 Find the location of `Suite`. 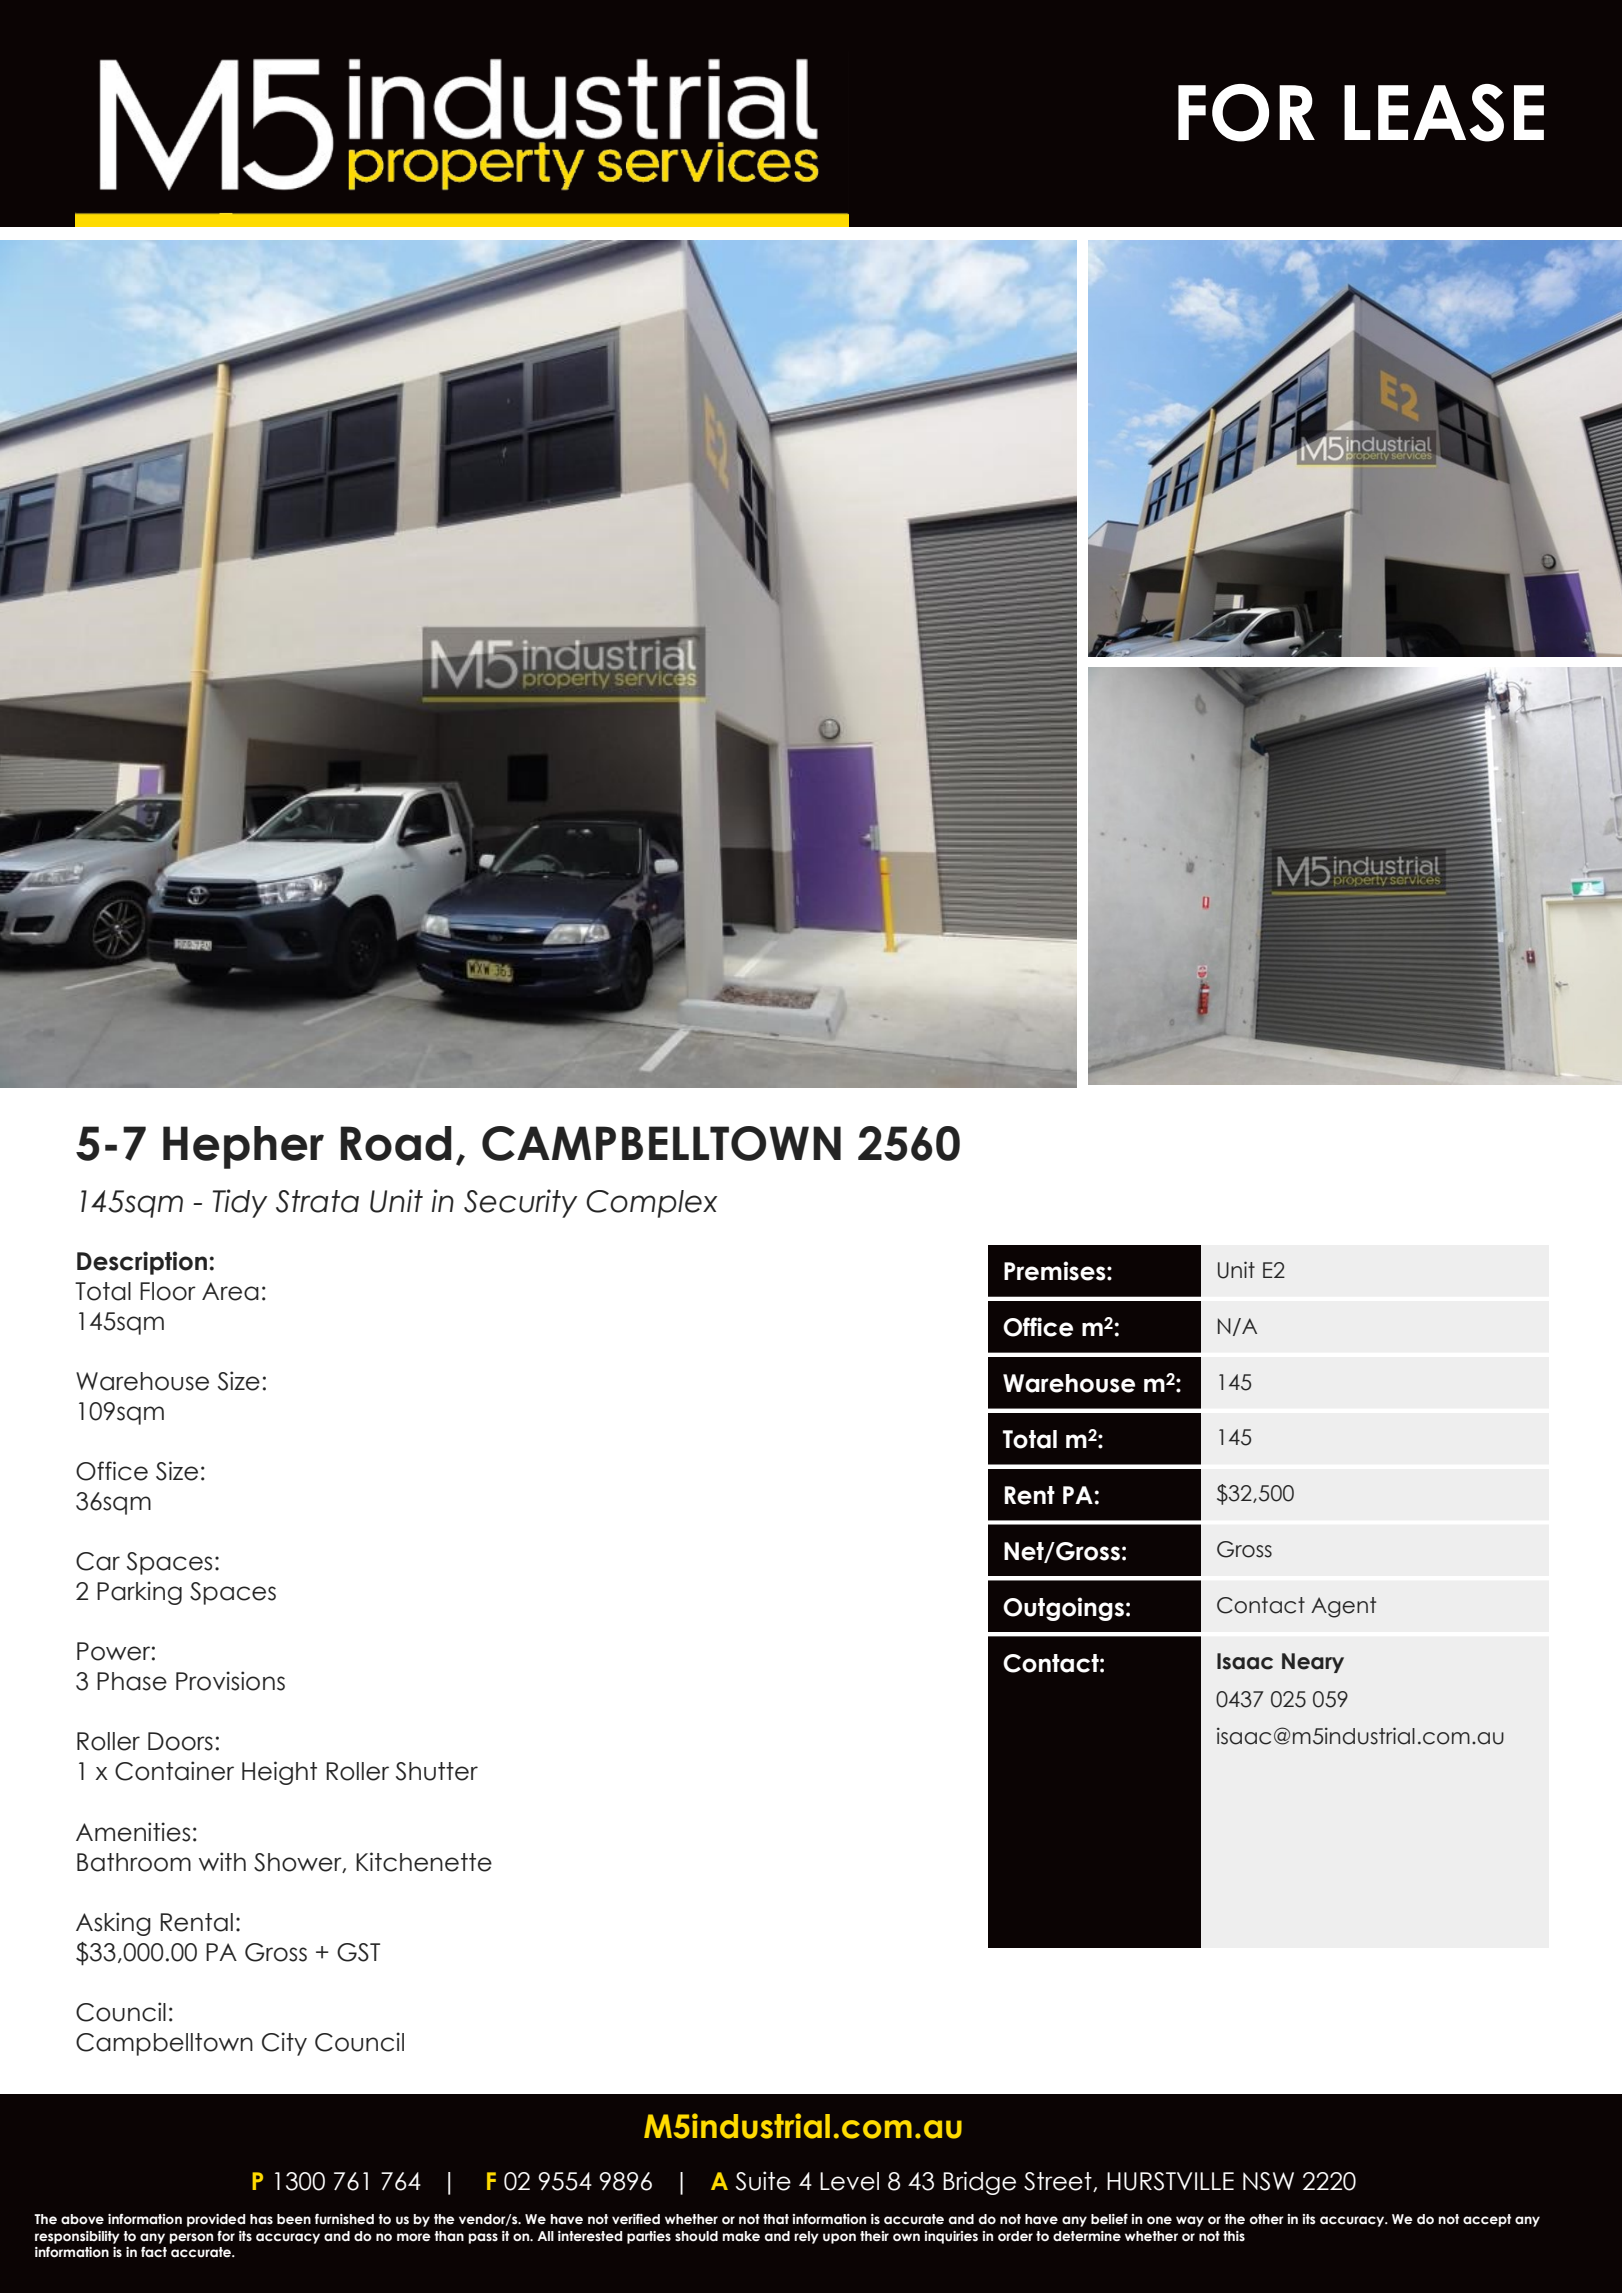

Suite is located at coordinates (763, 2181).
